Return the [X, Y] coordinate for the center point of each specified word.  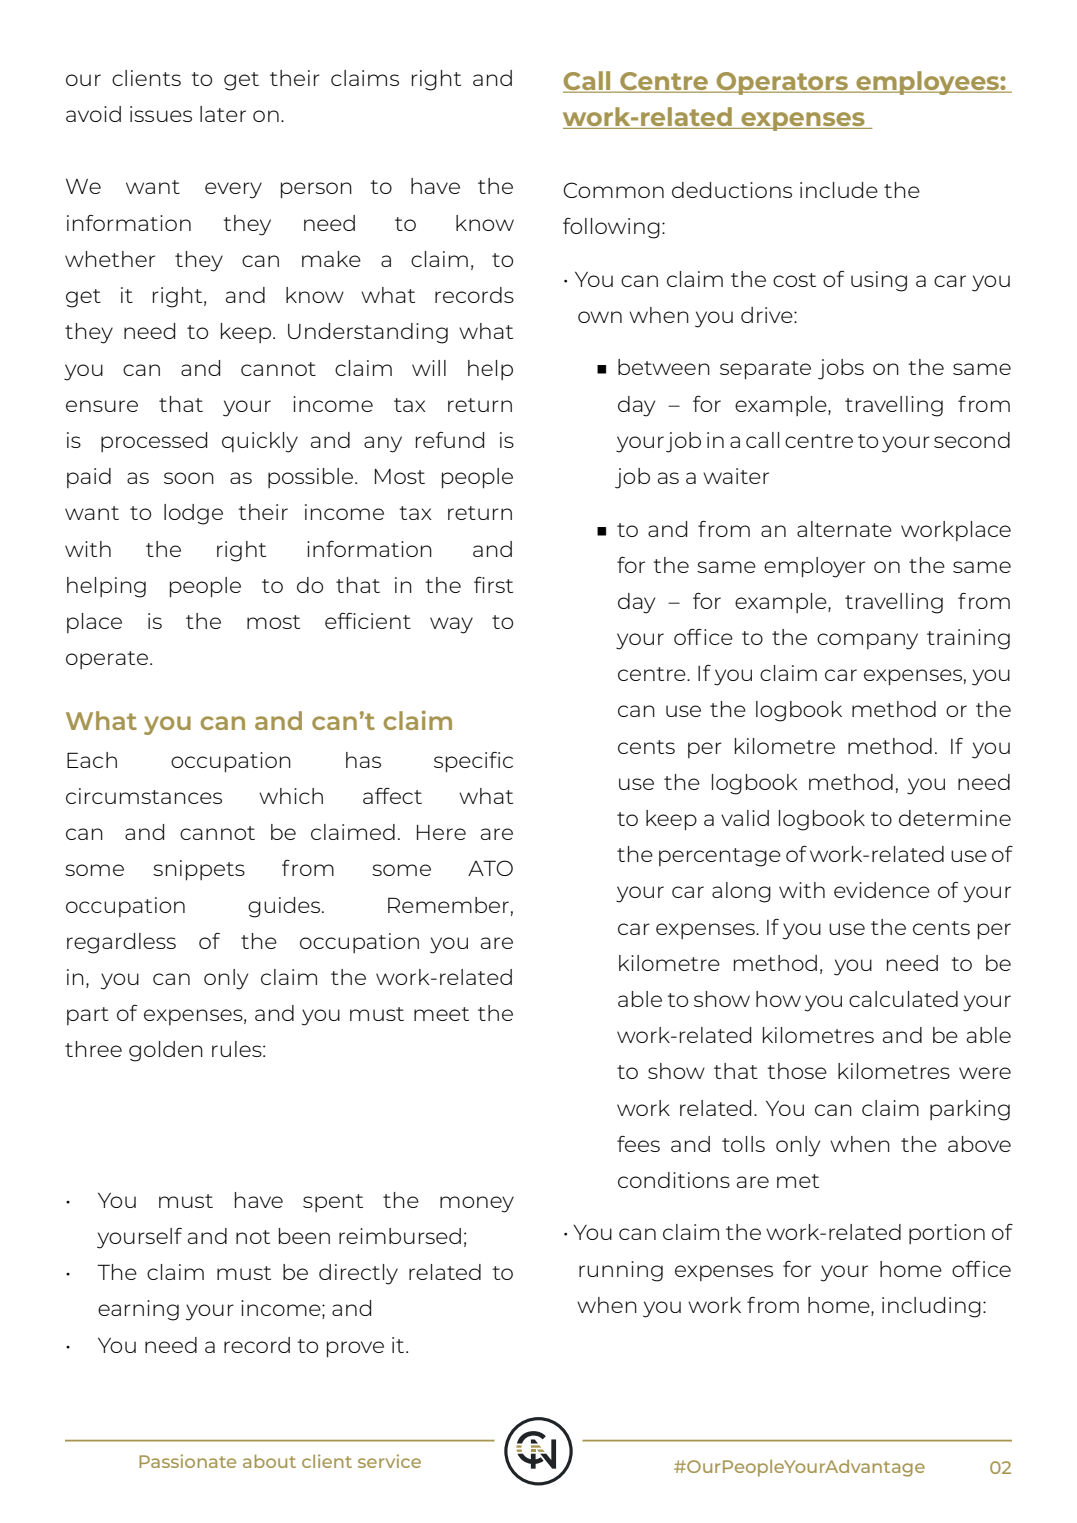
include [839, 190]
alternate [844, 529]
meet [441, 1014]
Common [613, 190]
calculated [903, 999]
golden [166, 1051]
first [493, 585]
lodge [193, 514]
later [223, 114]
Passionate [187, 1461]
